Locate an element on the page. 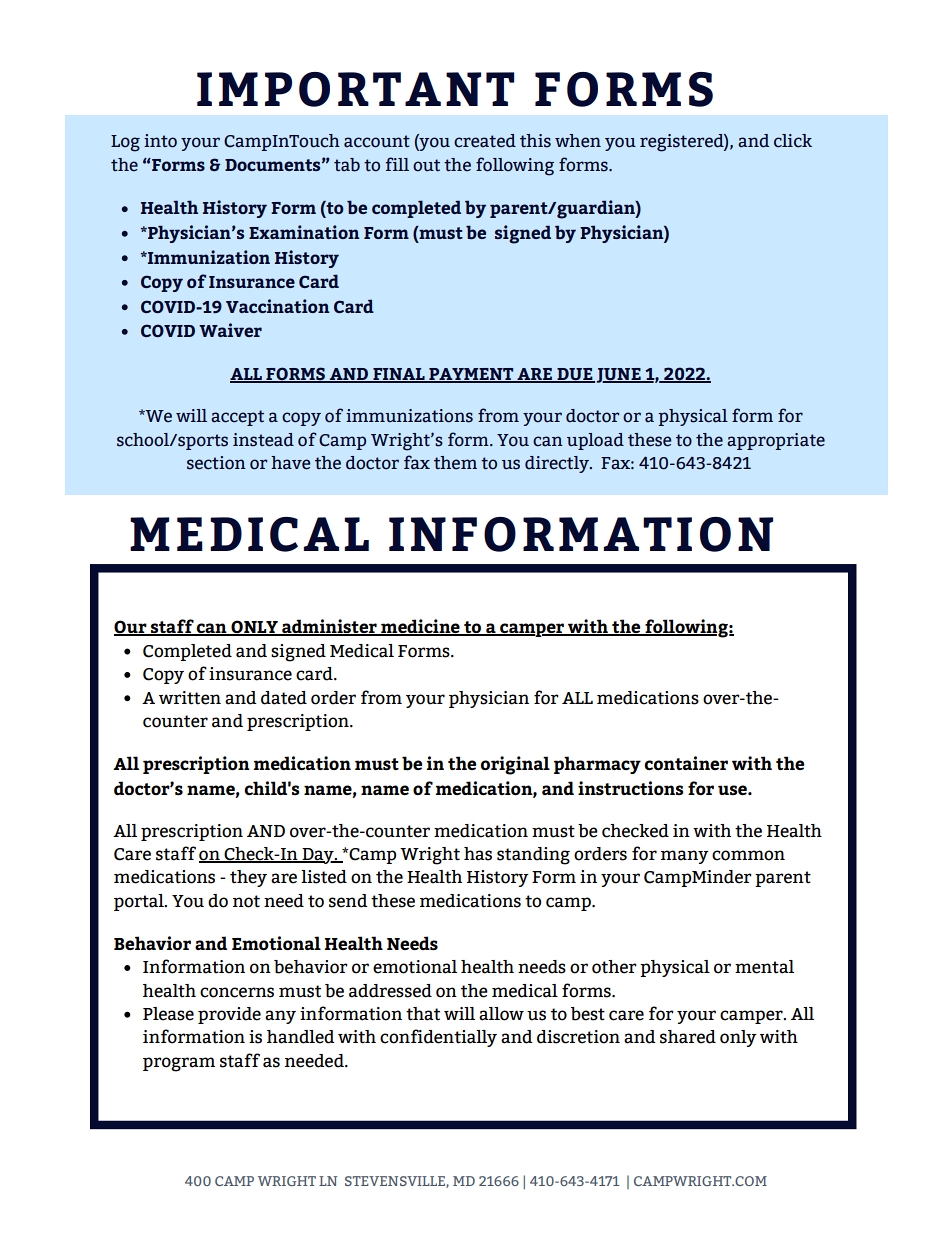  container is located at coordinates (686, 763).
